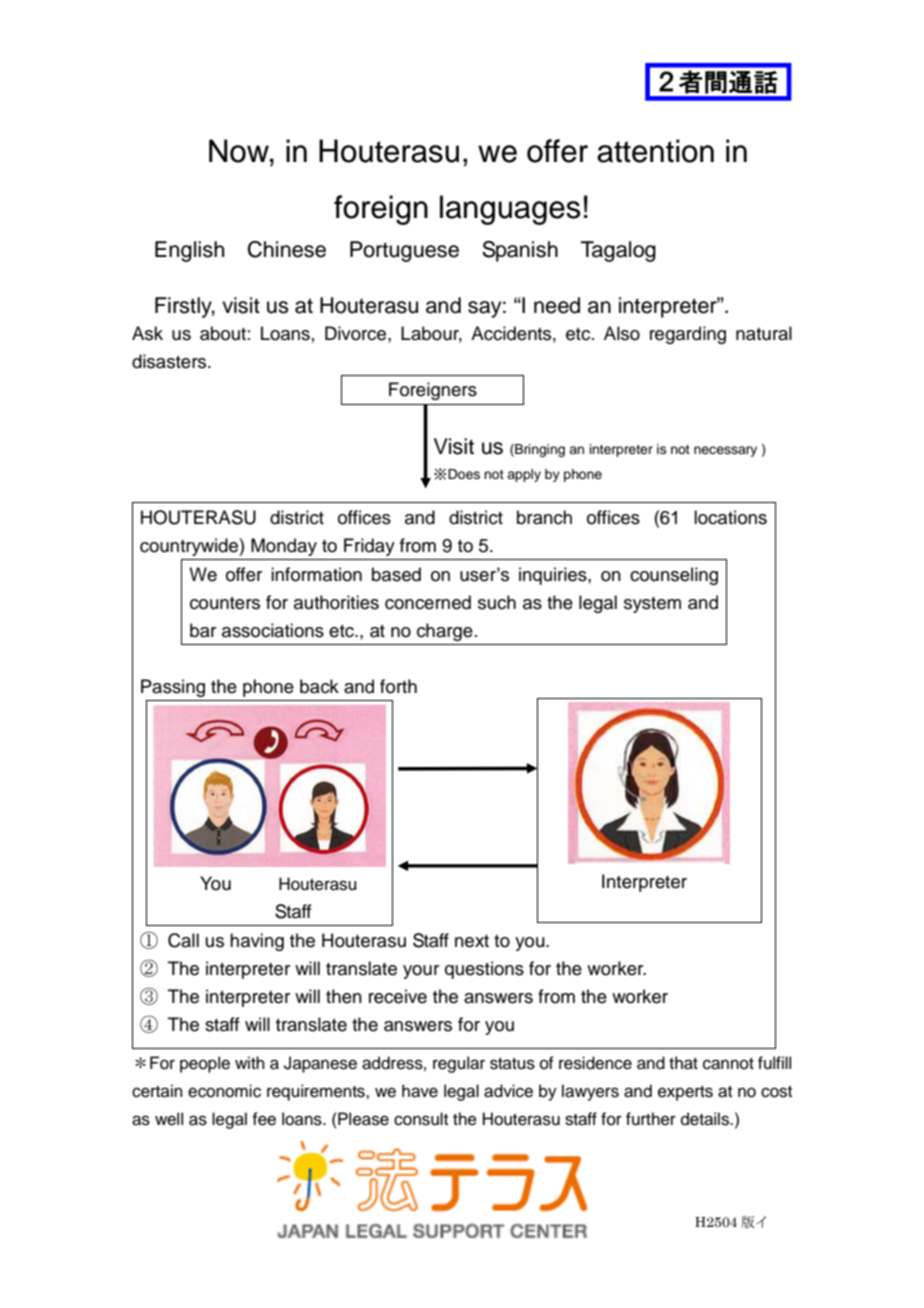  I want to click on disasters, so click(170, 361).
